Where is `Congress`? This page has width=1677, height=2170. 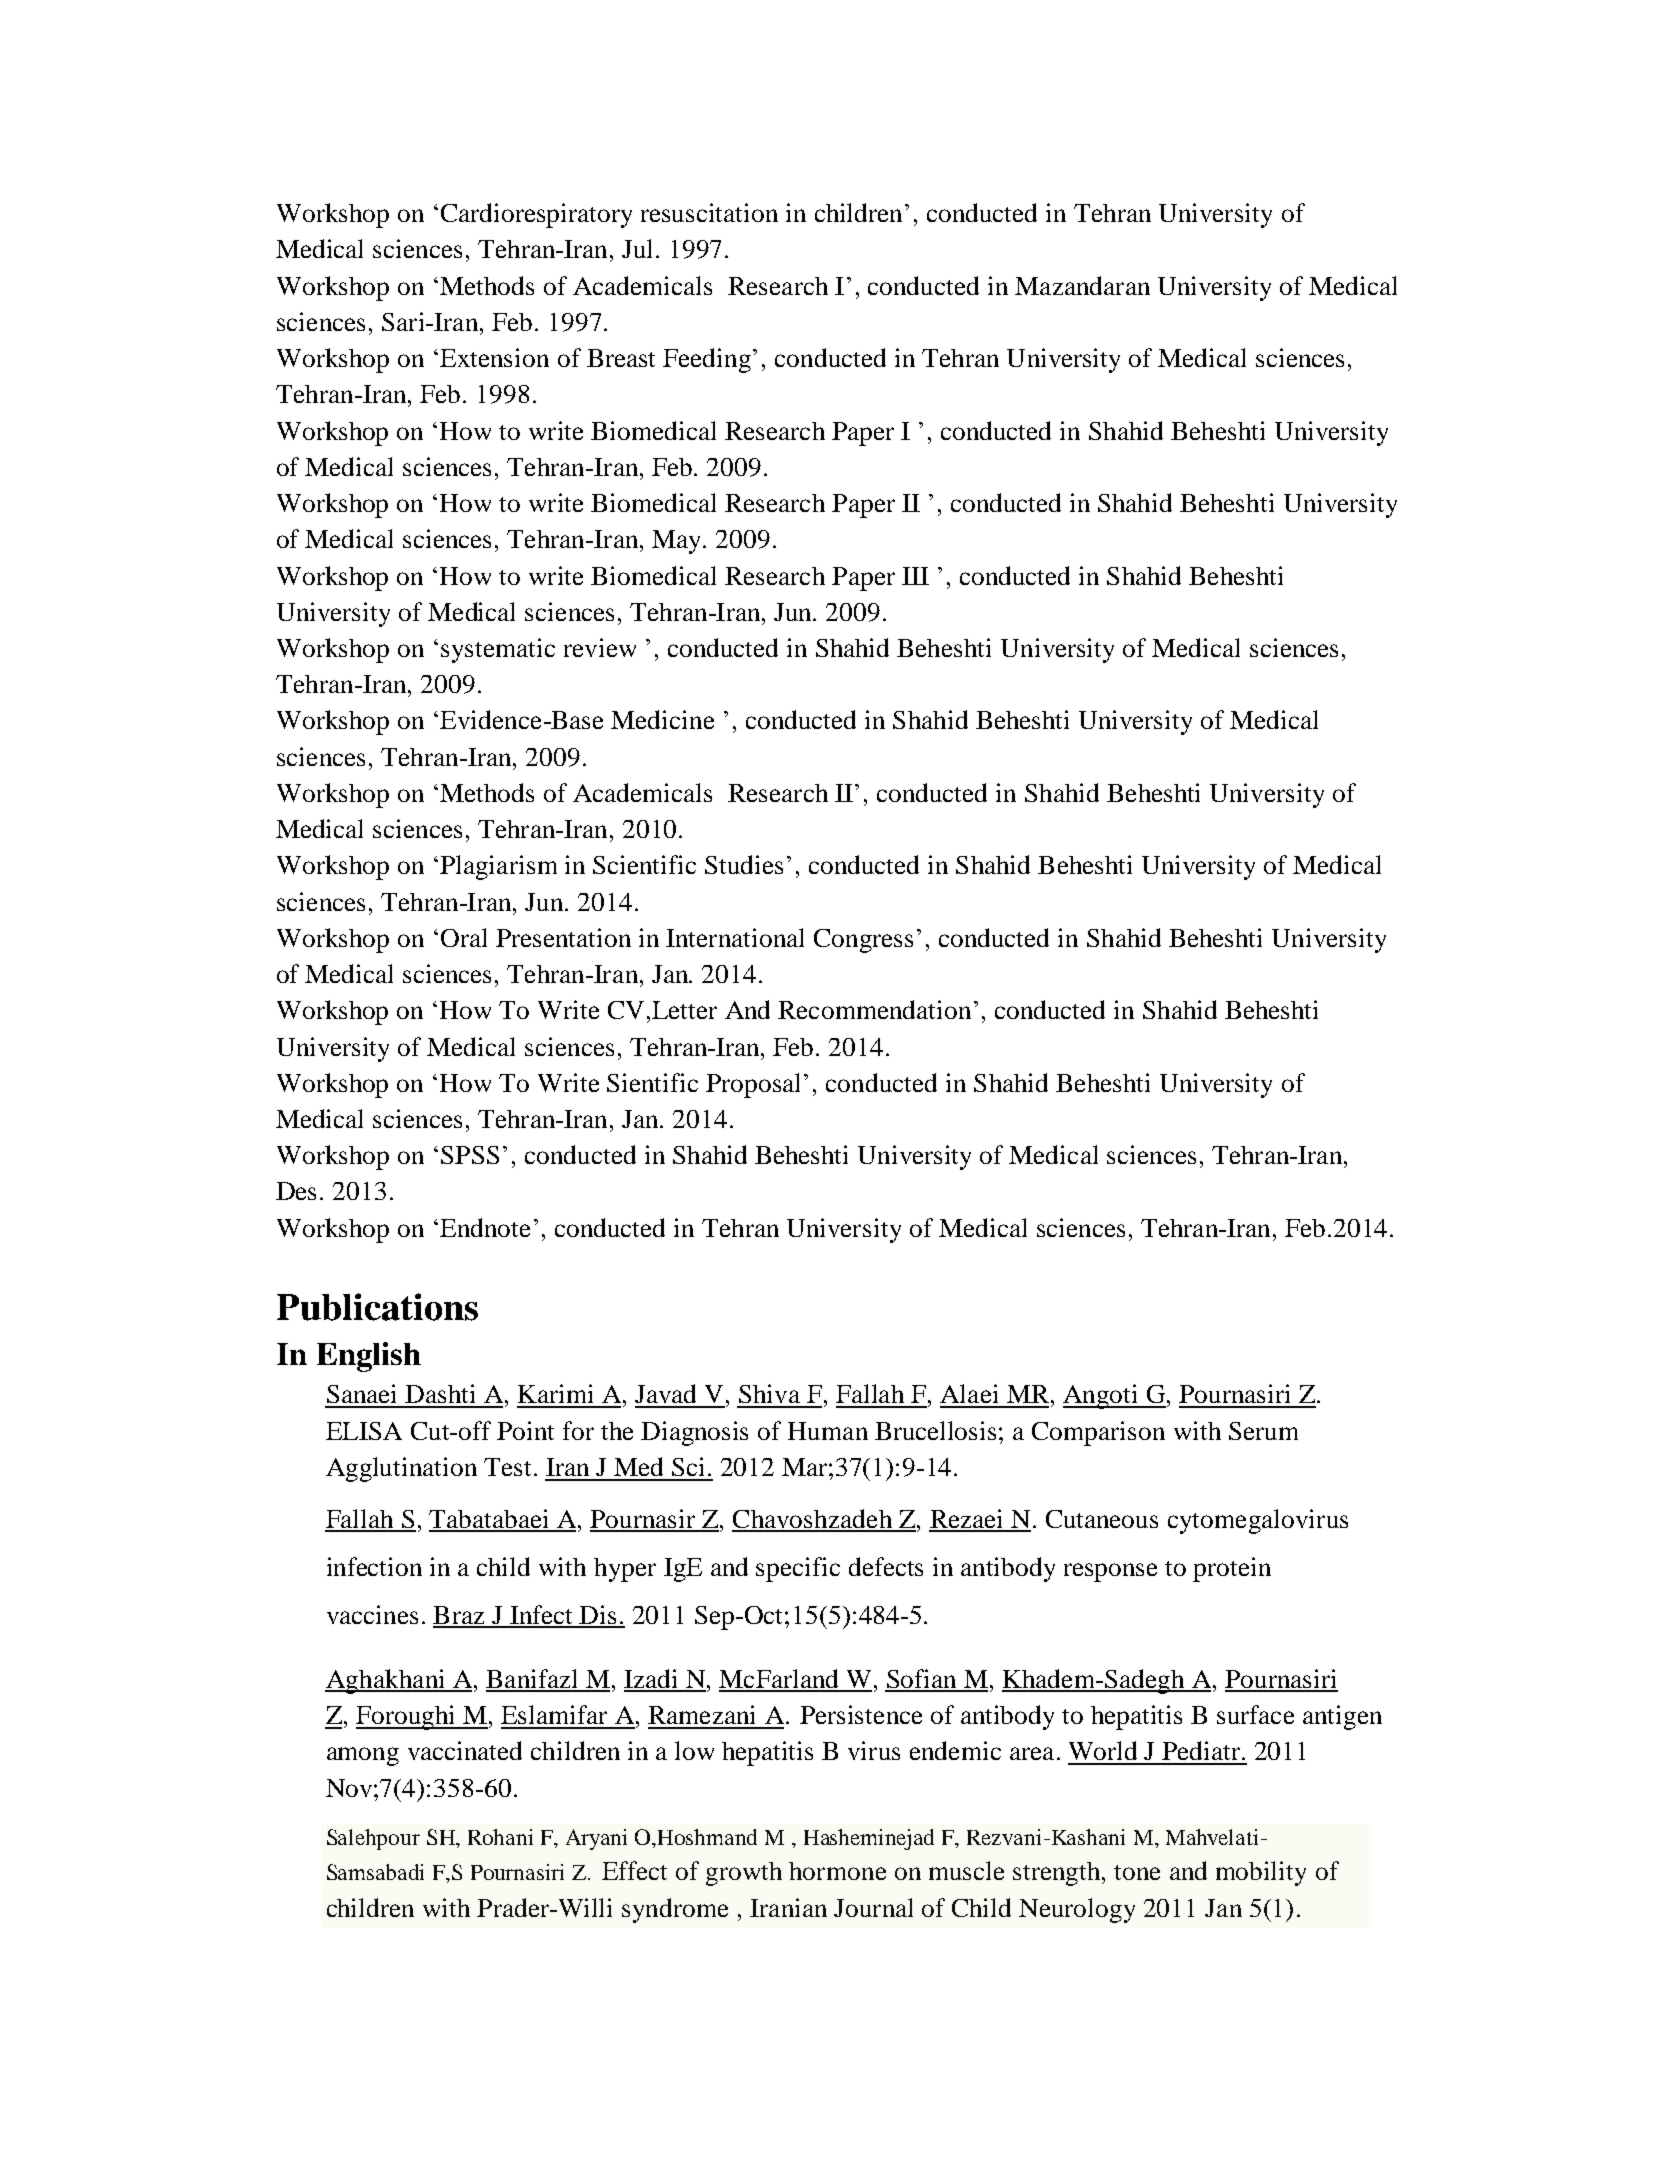
Congress is located at coordinates (863, 941).
